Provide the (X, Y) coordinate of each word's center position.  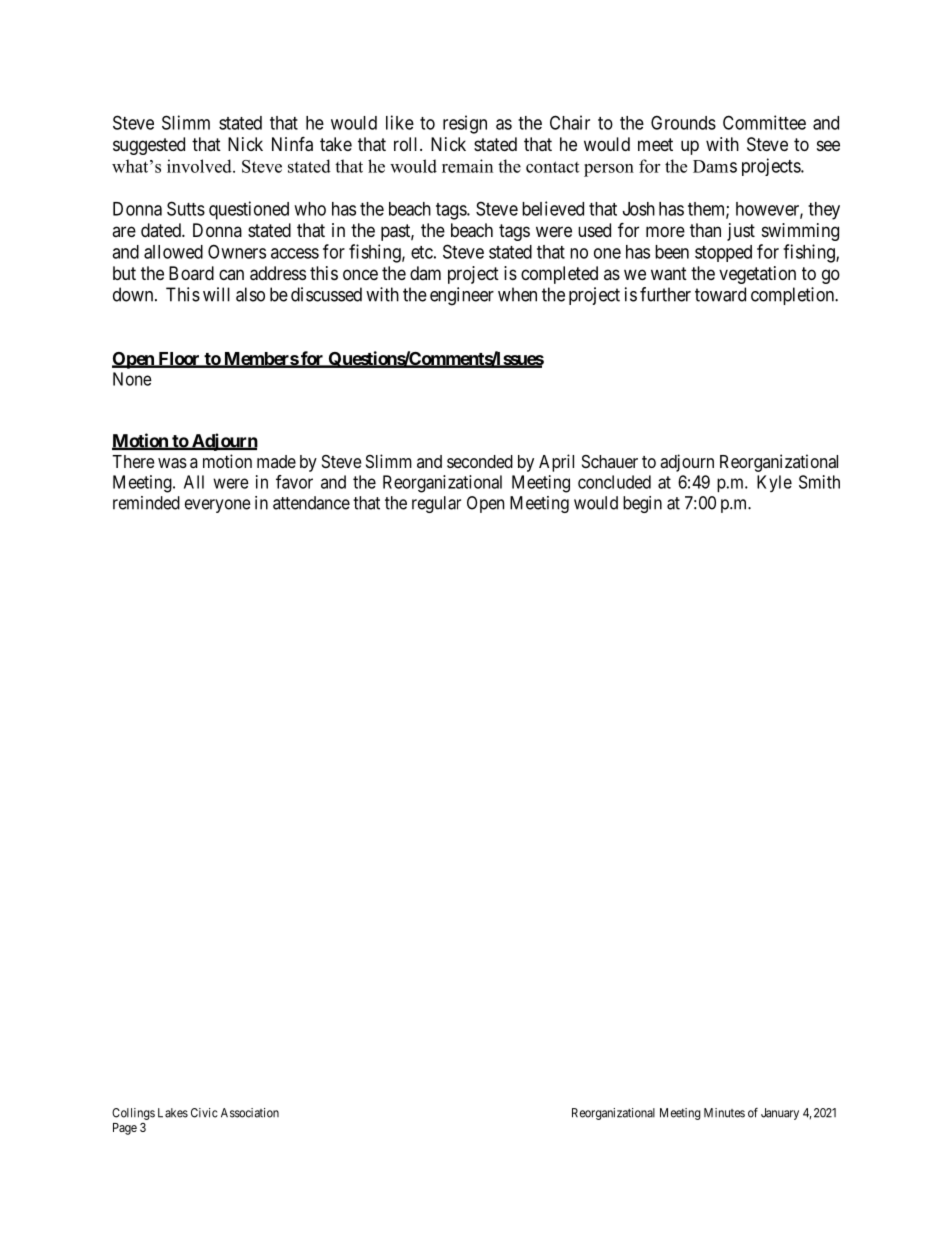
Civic (204, 1113)
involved (200, 166)
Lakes (173, 1113)
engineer (462, 296)
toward (720, 294)
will (216, 294)
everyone (218, 506)
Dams (715, 166)
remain (467, 166)
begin (642, 504)
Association (250, 1113)
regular (436, 504)
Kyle (774, 483)
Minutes (724, 1113)
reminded (146, 503)
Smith (819, 482)
